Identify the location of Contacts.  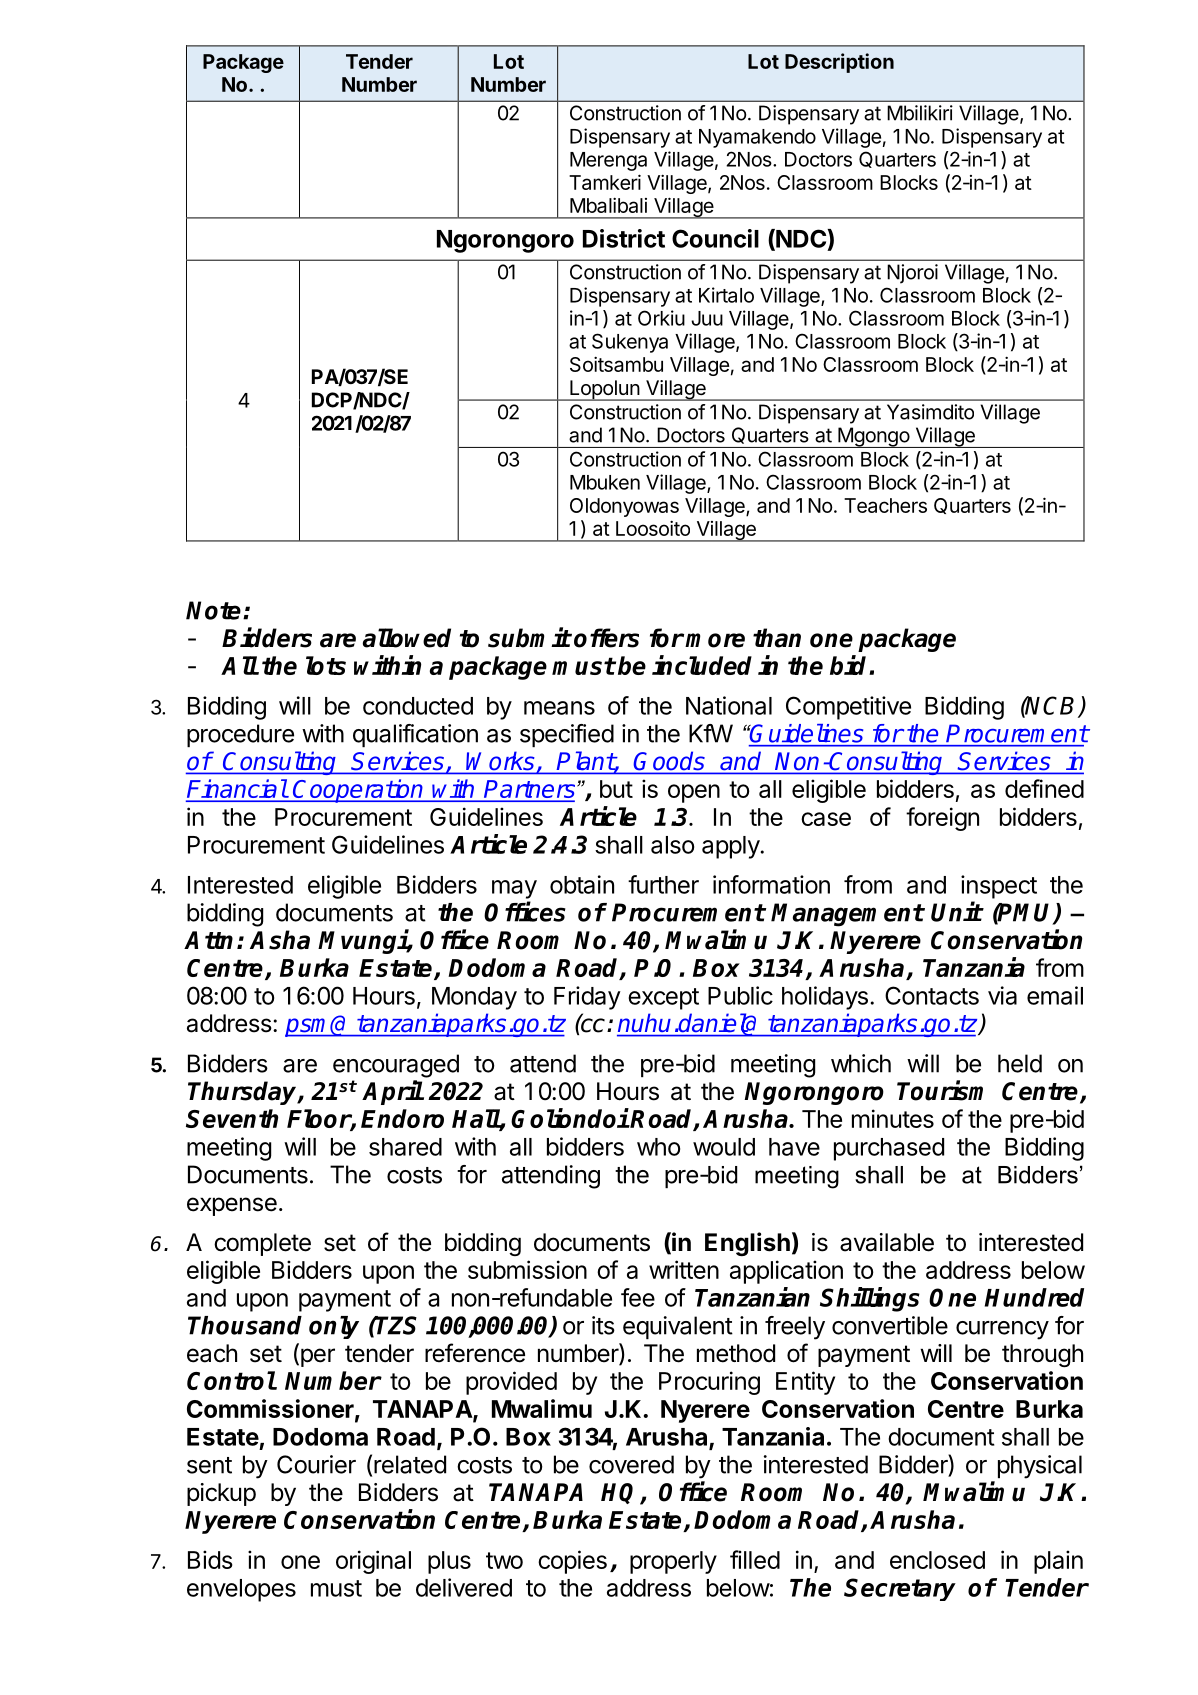
(932, 995).
